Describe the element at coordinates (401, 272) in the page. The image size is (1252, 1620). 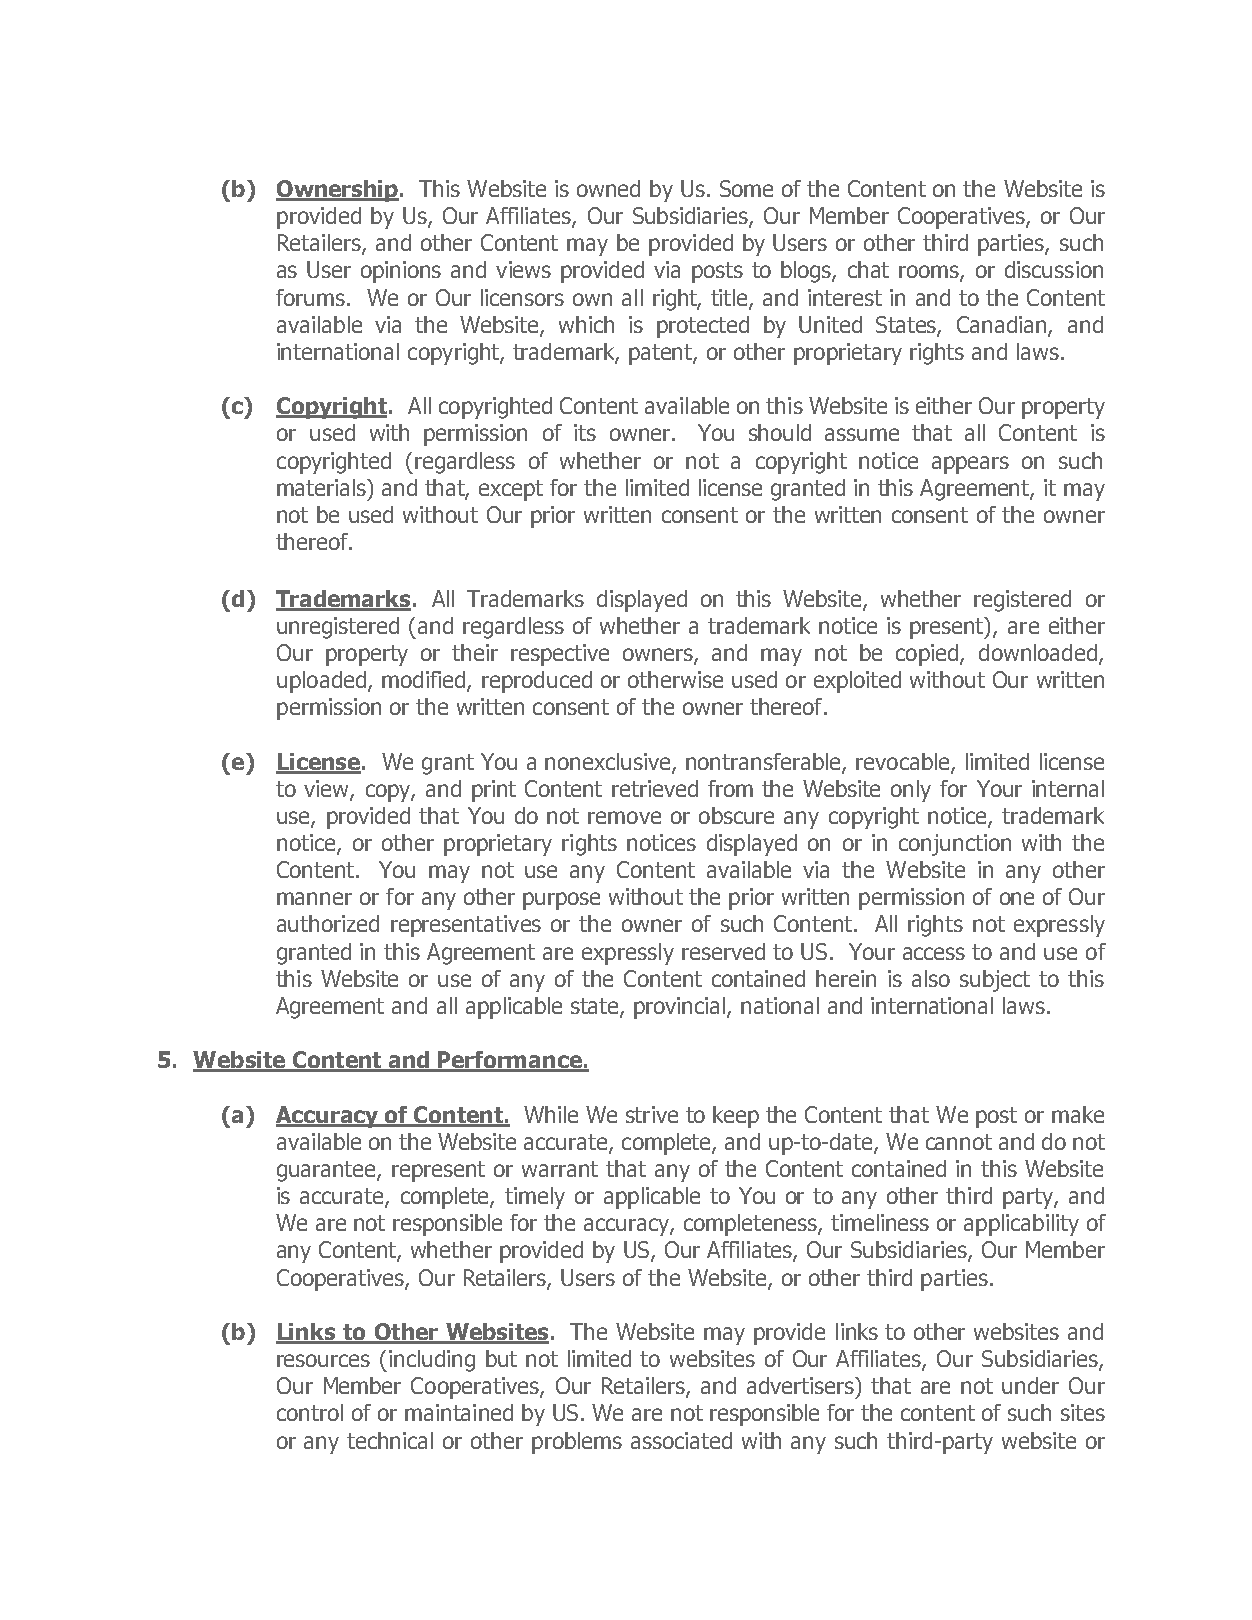
I see `opinions` at that location.
